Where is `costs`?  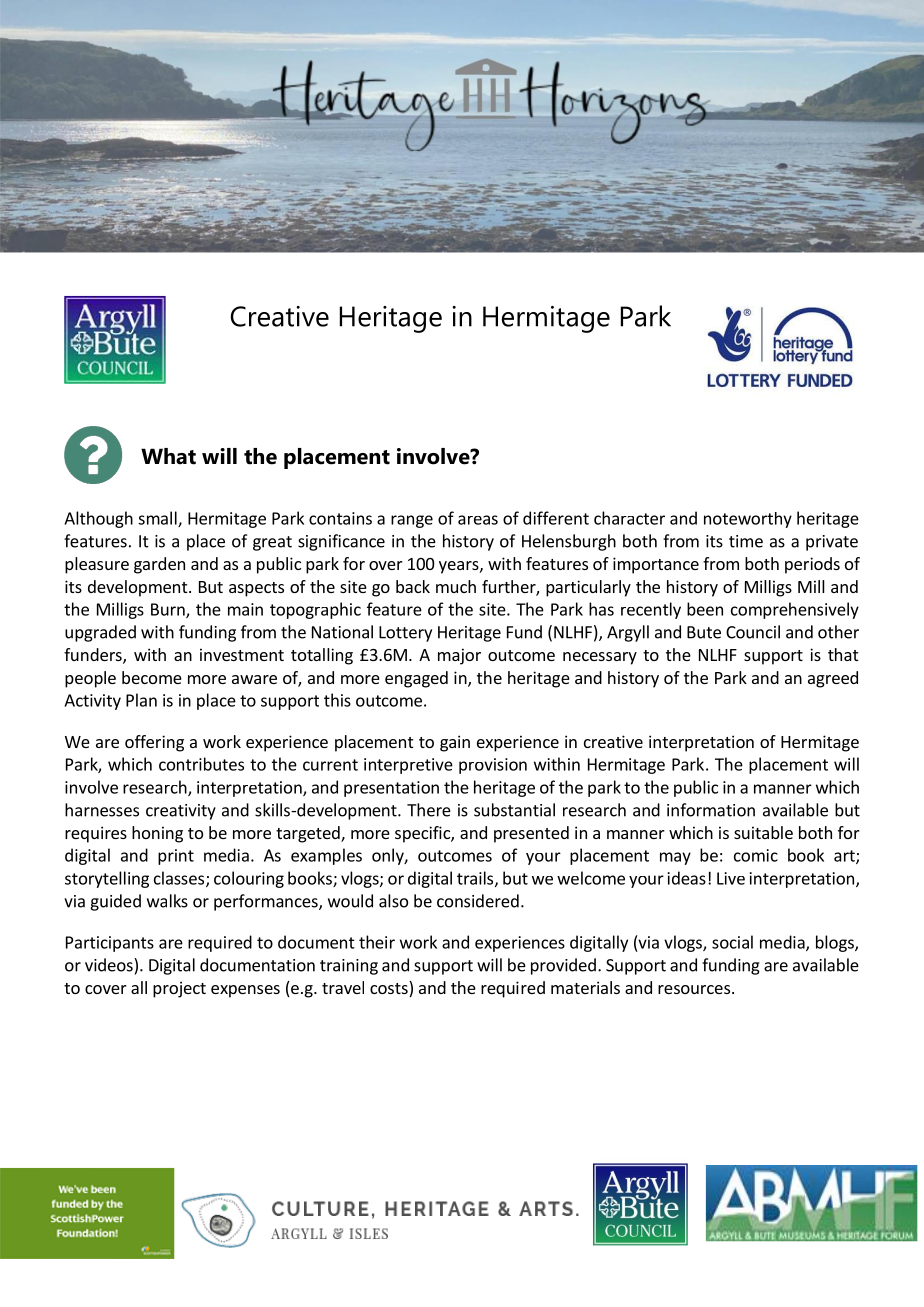 costs is located at coordinates (390, 989).
